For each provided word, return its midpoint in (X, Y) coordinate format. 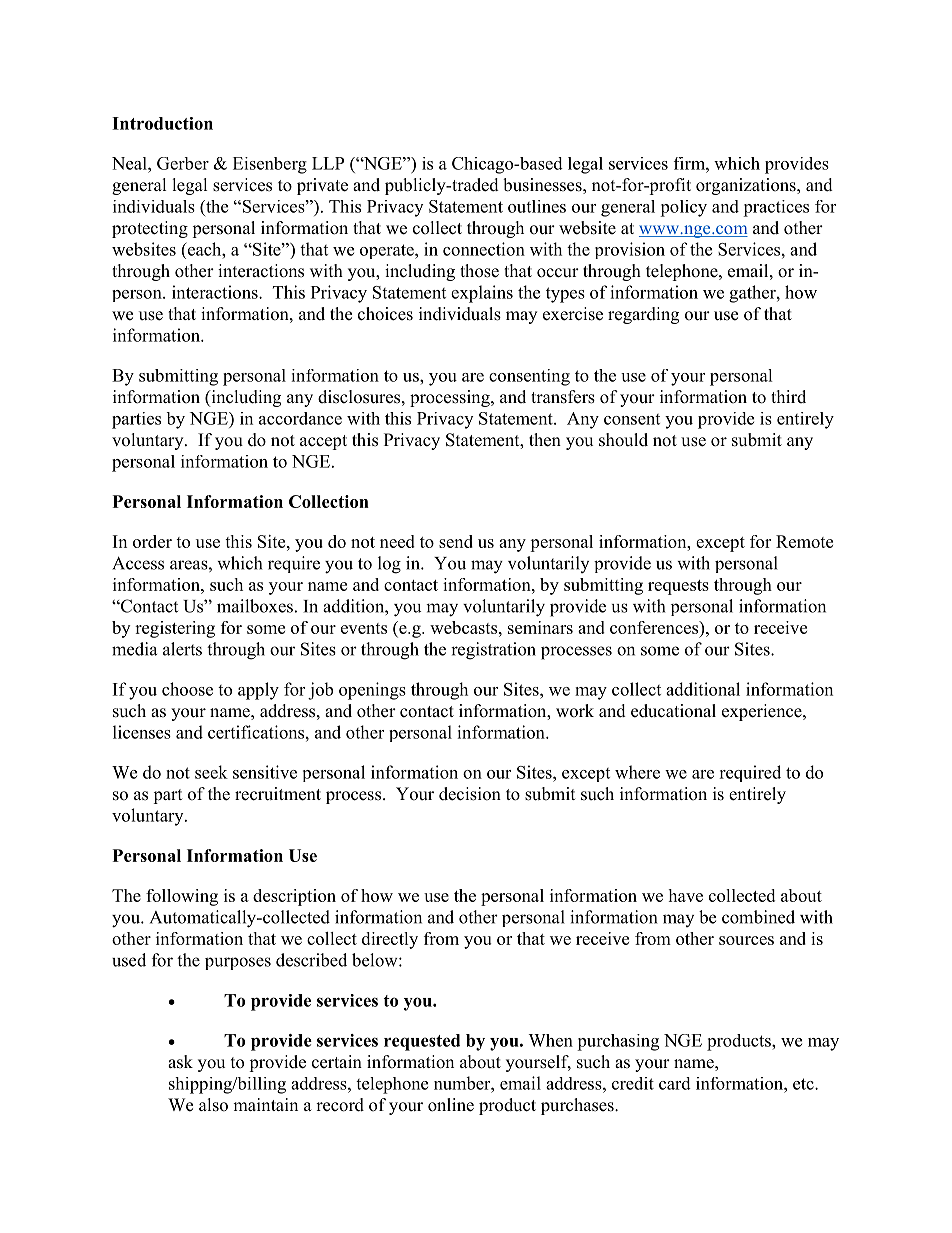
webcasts (465, 627)
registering (175, 629)
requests (678, 587)
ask (180, 1062)
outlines (537, 206)
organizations (747, 186)
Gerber (183, 163)
